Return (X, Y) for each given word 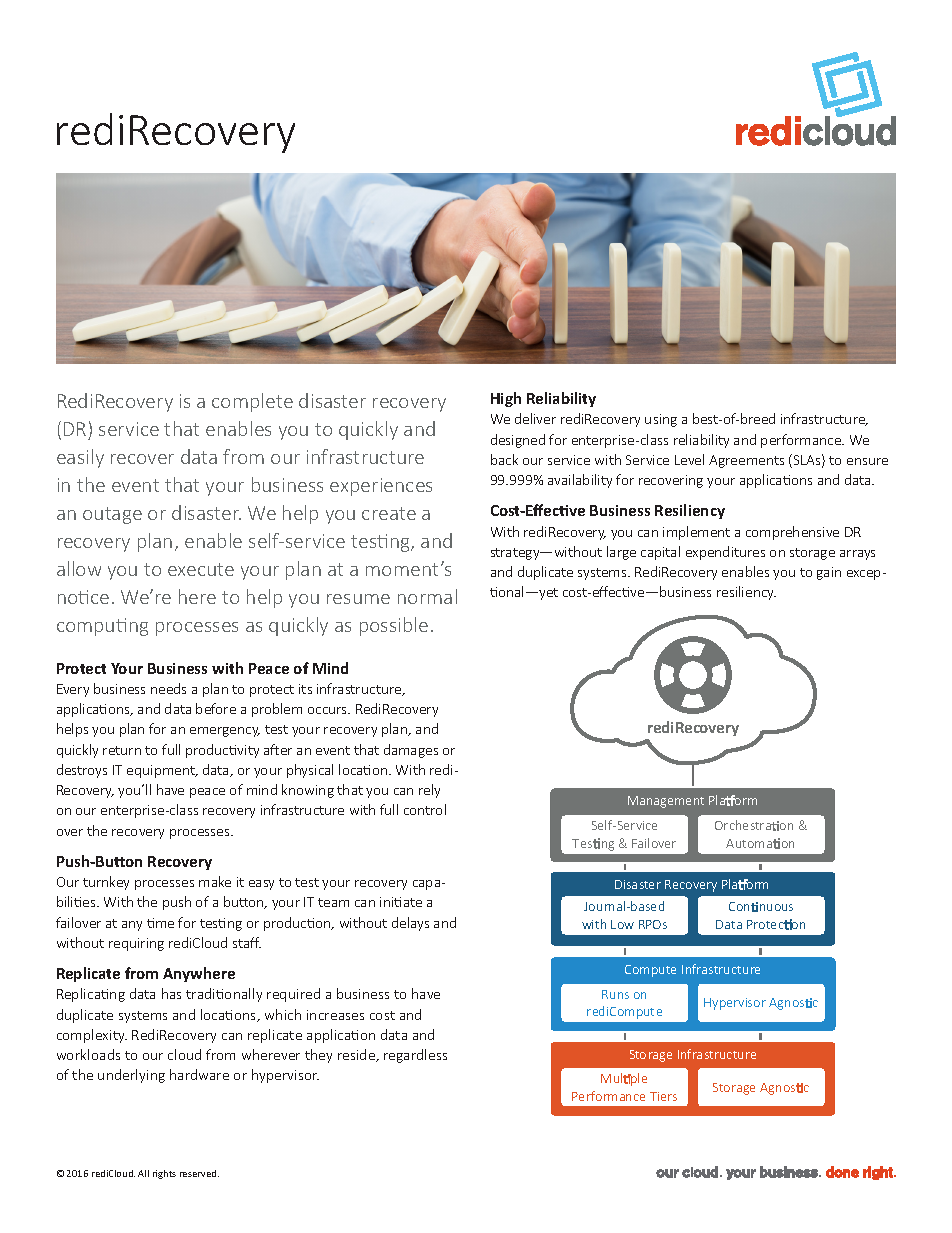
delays (410, 924)
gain (829, 573)
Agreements (746, 461)
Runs (615, 994)
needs (168, 688)
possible (394, 626)
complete (252, 402)
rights (164, 1174)
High (506, 399)
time (160, 923)
